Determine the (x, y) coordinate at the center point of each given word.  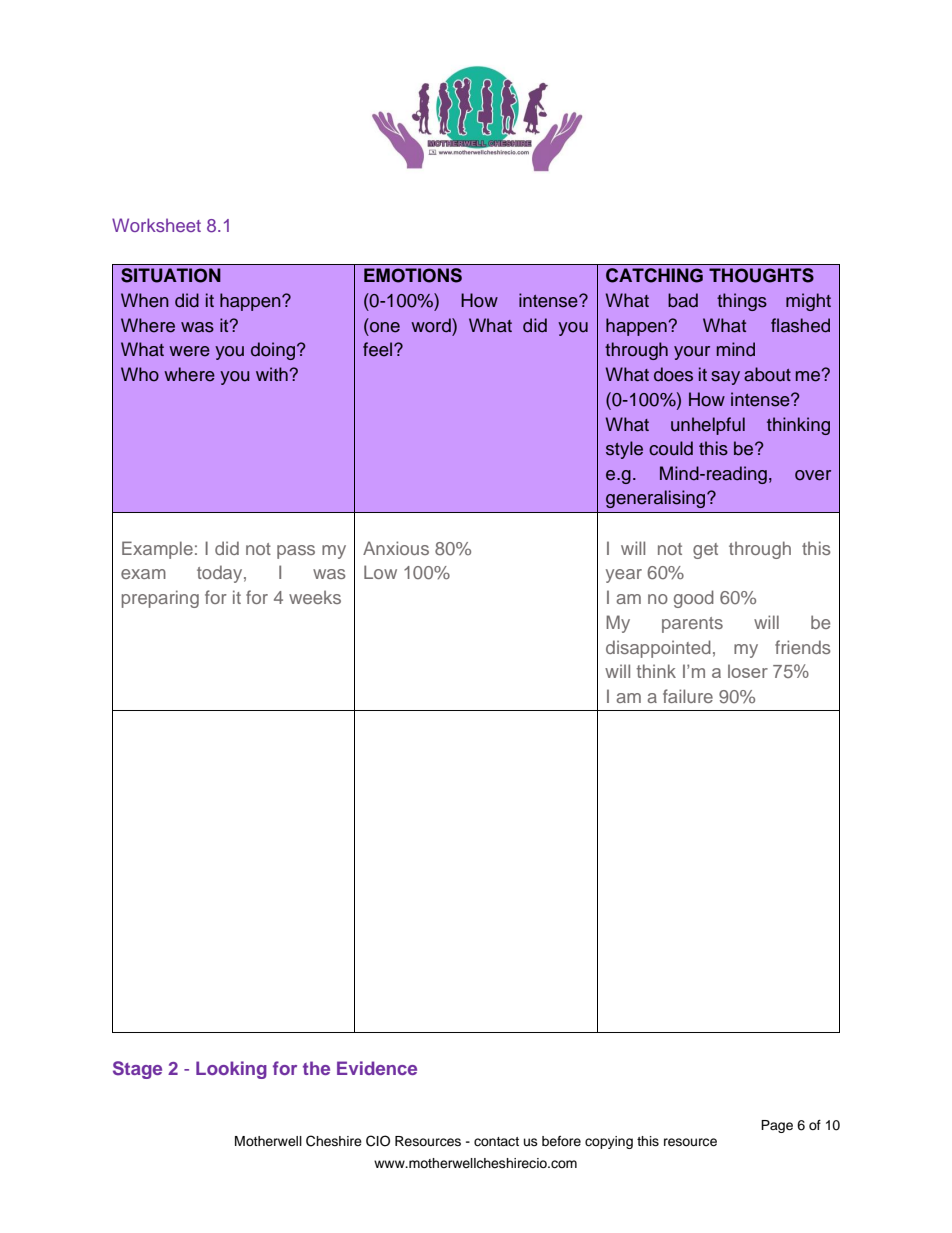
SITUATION (171, 275)
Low (380, 572)
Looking (231, 1070)
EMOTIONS (413, 275)
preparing (160, 599)
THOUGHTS (761, 275)
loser (748, 671)
